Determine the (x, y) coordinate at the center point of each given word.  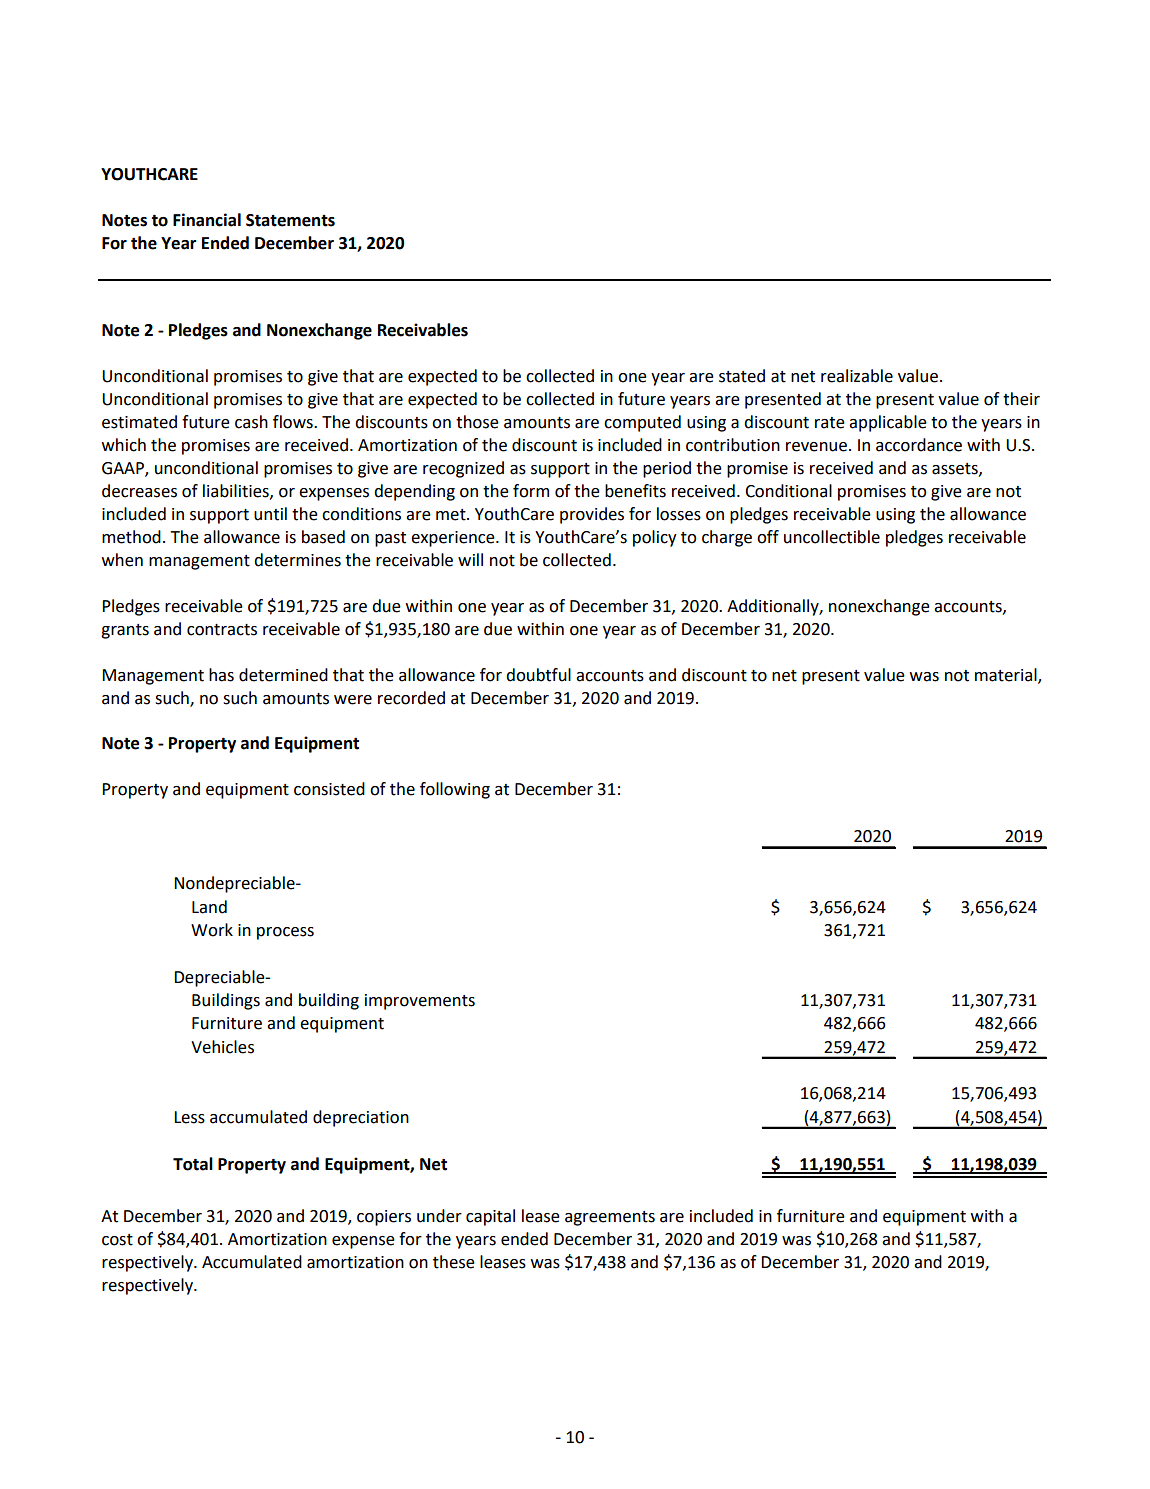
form (531, 491)
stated (742, 376)
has (221, 675)
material (1007, 675)
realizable (857, 376)
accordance (919, 445)
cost (117, 1240)
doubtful (538, 675)
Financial (207, 220)
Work (212, 930)
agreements (610, 1218)
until (270, 514)
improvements (420, 1002)
